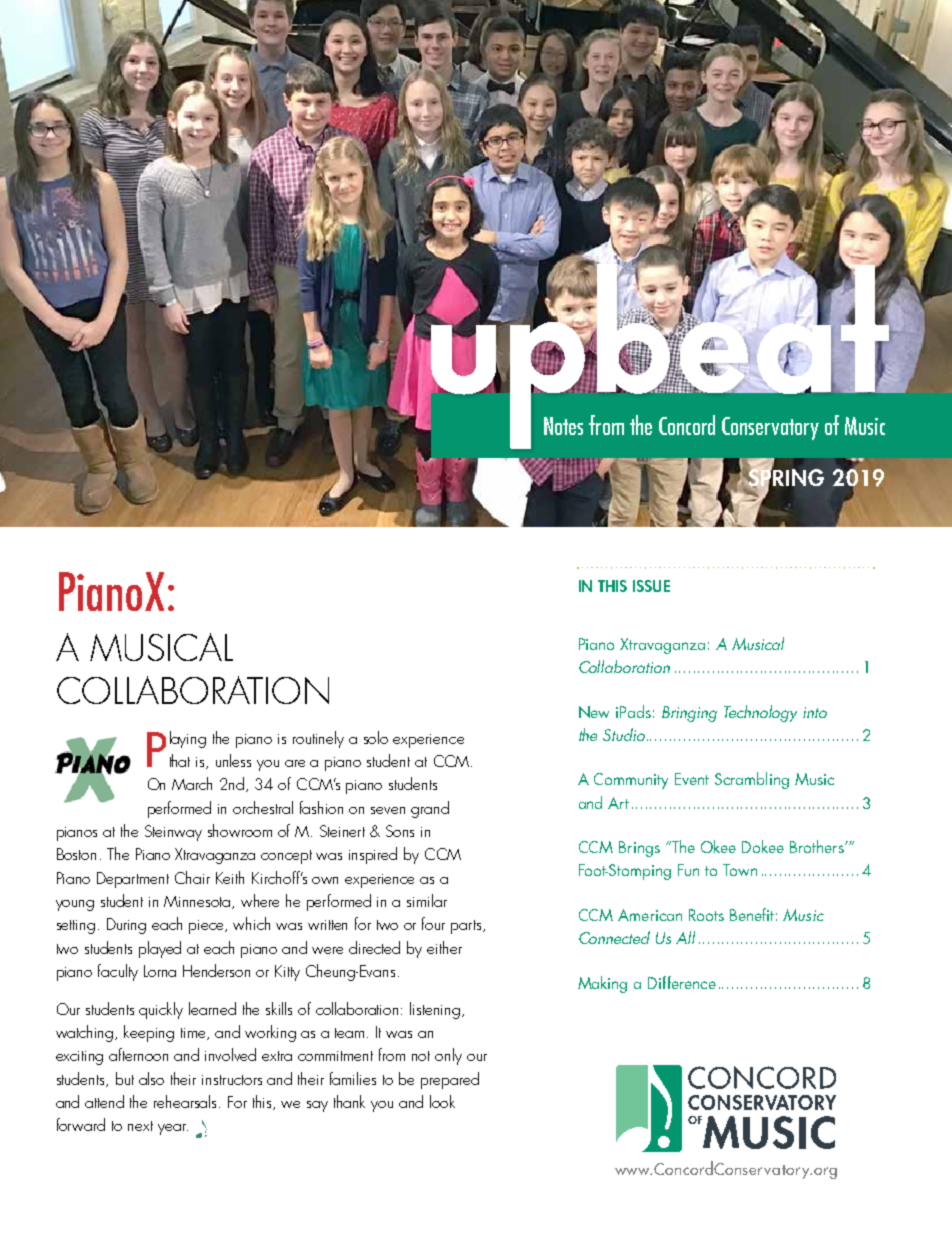 The image size is (952, 1233). Describe the element at coordinates (187, 1101) in the image. I see `rehearsals` at that location.
